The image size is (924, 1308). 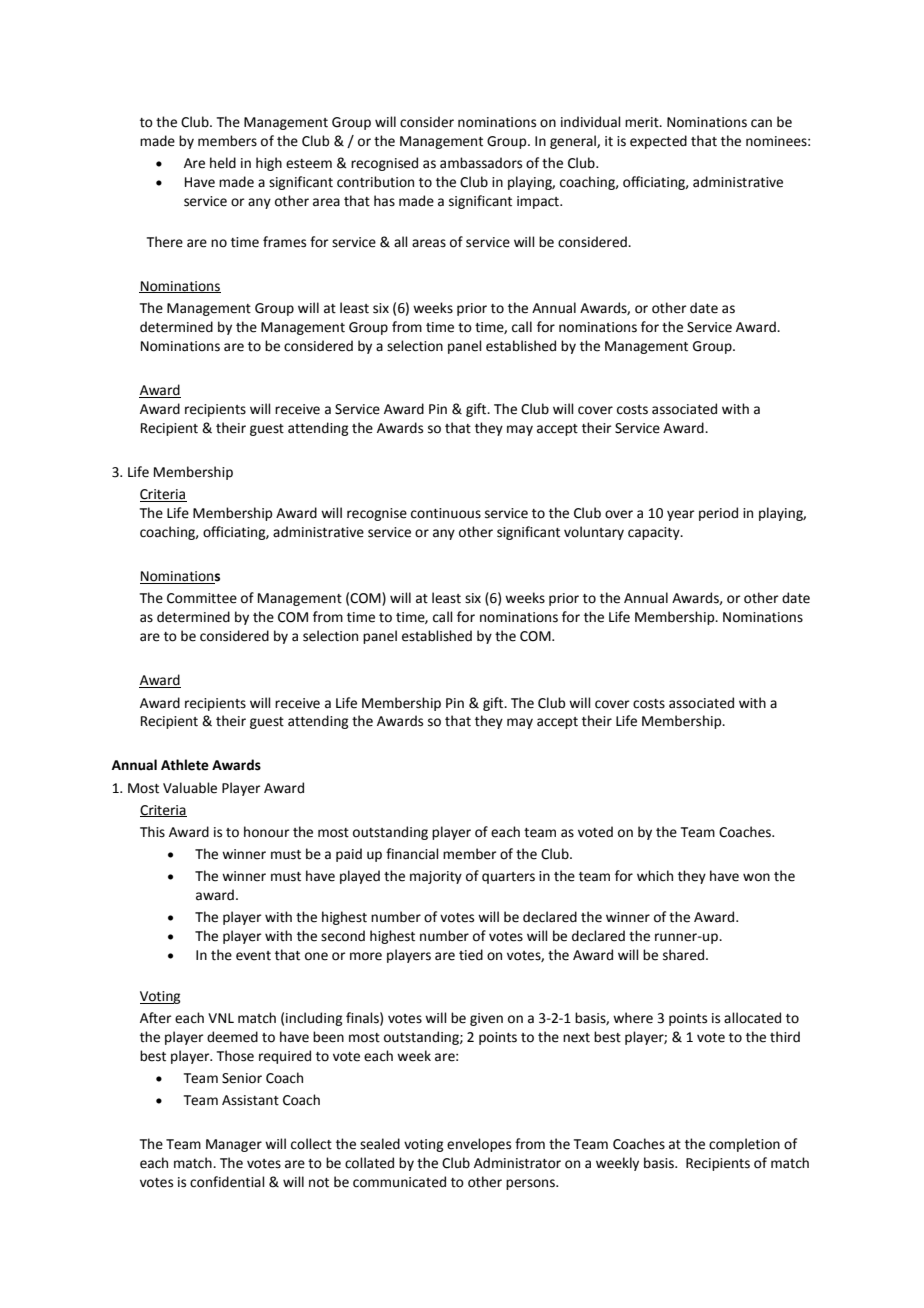 I want to click on ambassadors, so click(x=481, y=163).
